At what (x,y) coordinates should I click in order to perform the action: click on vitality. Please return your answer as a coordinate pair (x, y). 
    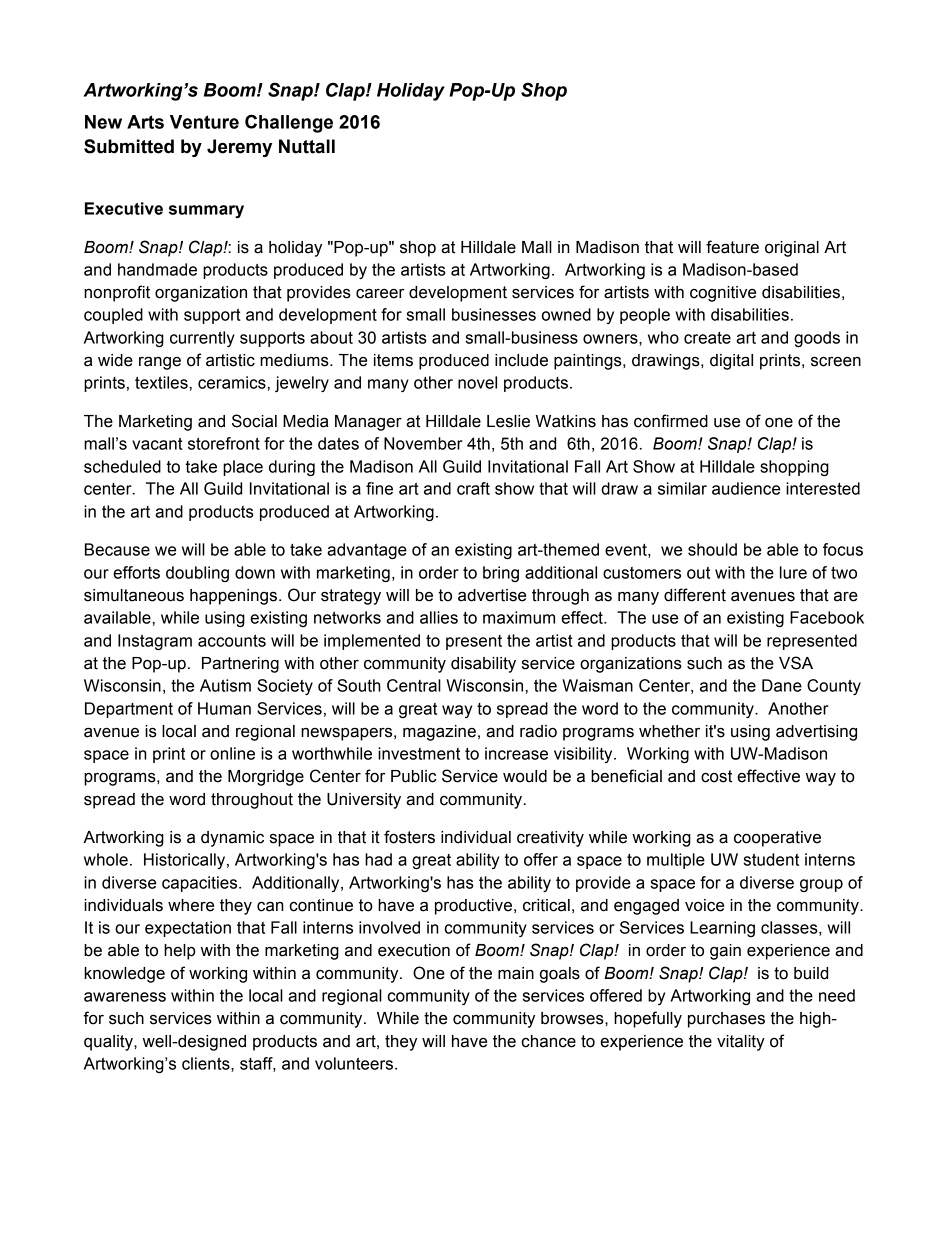
    Looking at the image, I should click on (741, 1043).
